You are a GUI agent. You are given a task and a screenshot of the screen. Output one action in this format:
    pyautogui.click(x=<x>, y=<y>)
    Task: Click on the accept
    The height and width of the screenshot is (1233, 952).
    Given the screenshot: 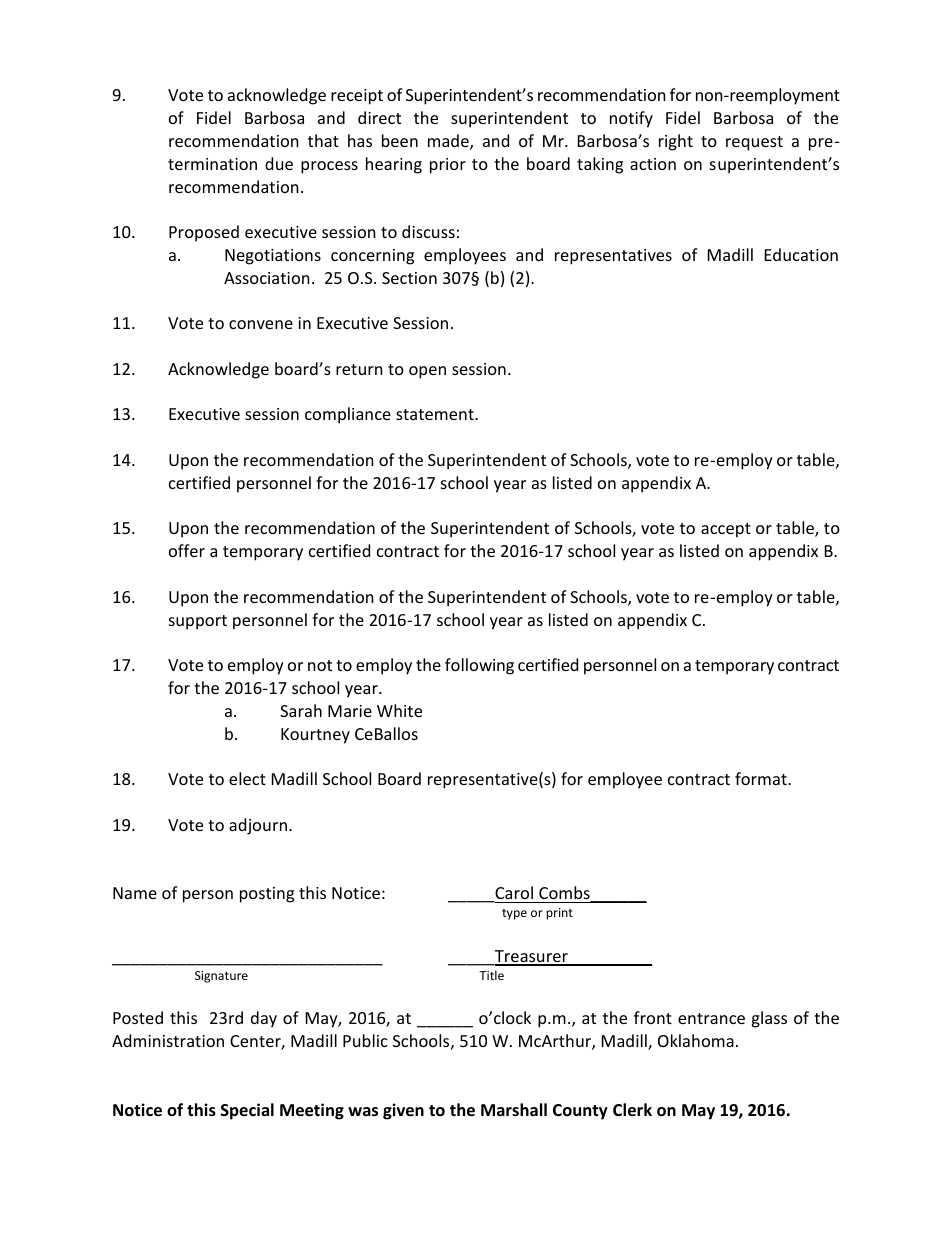 What is the action you would take?
    pyautogui.click(x=726, y=530)
